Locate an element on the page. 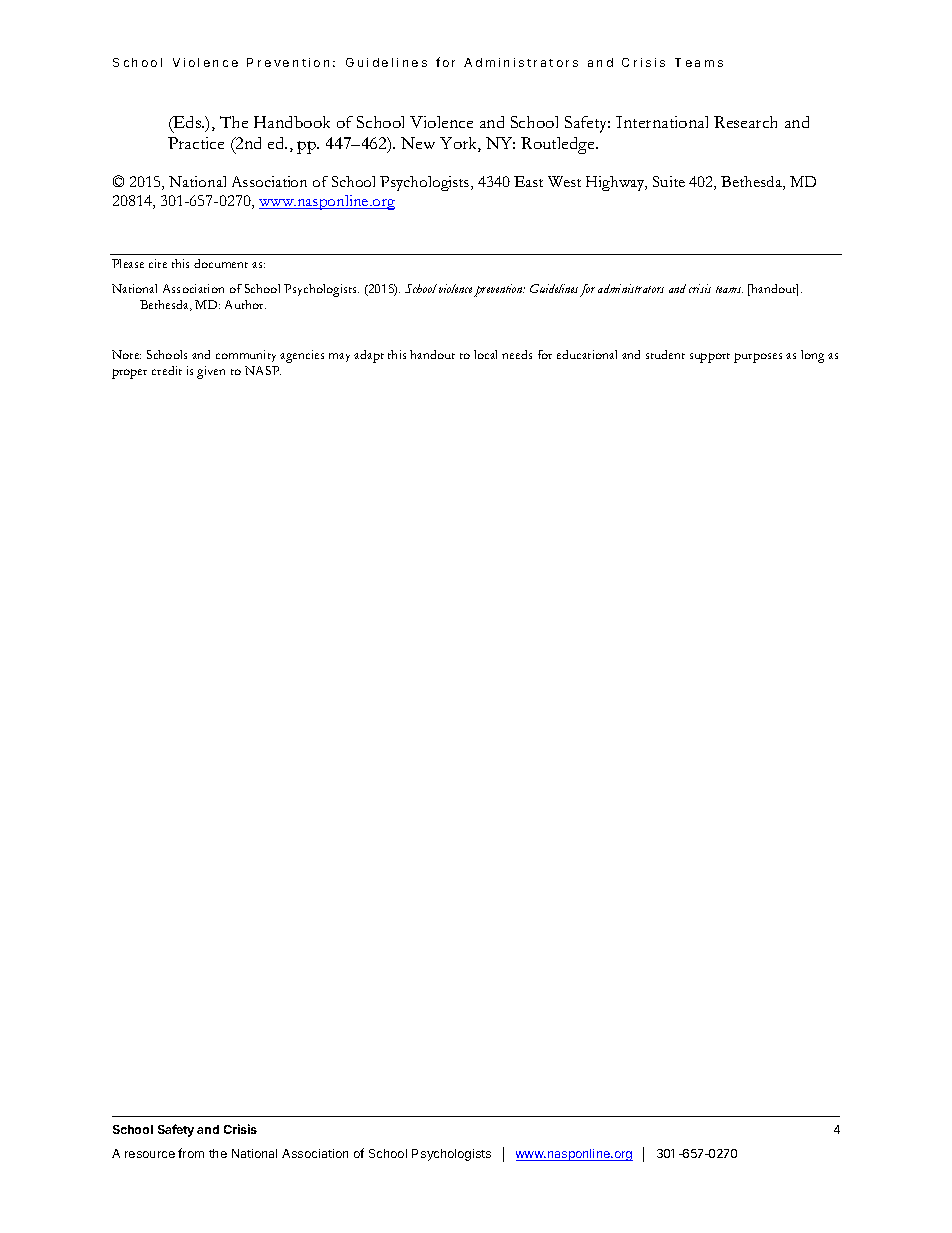 Image resolution: width=952 pixels, height=1233 pixels. local is located at coordinates (485, 354).
